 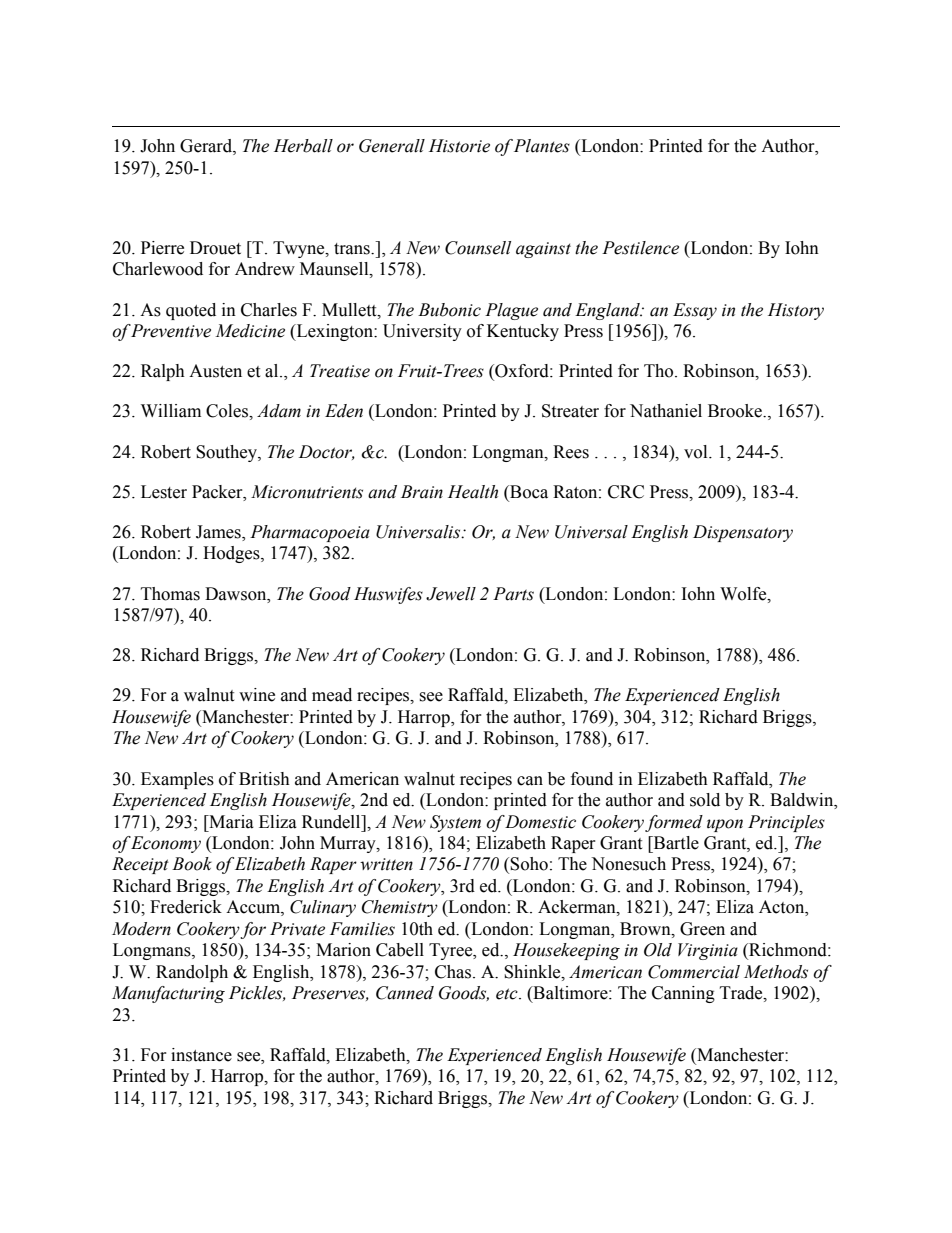 I want to click on sold, so click(x=705, y=800).
